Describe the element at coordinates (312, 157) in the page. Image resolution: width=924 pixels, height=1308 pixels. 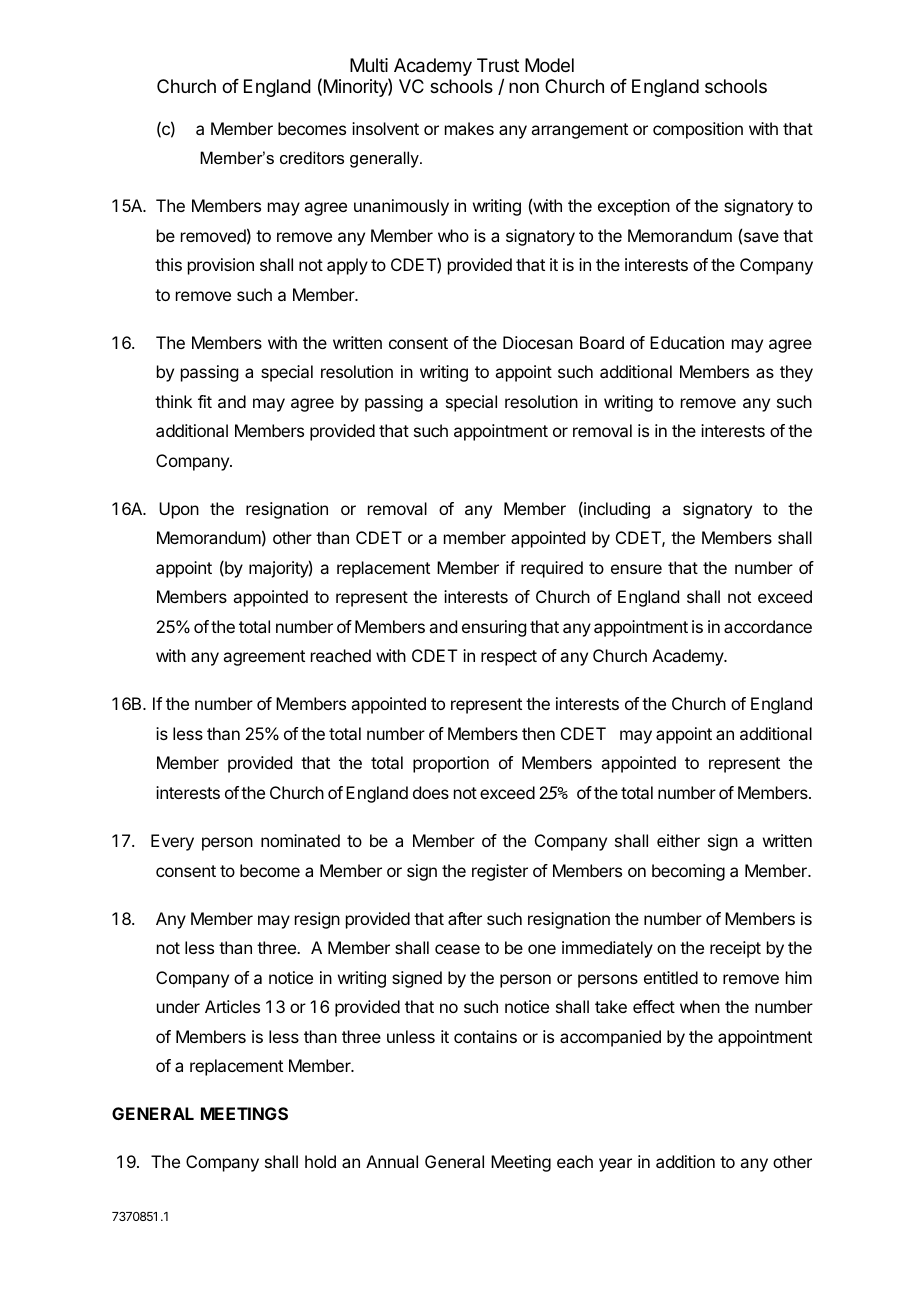
I see `creditors` at that location.
